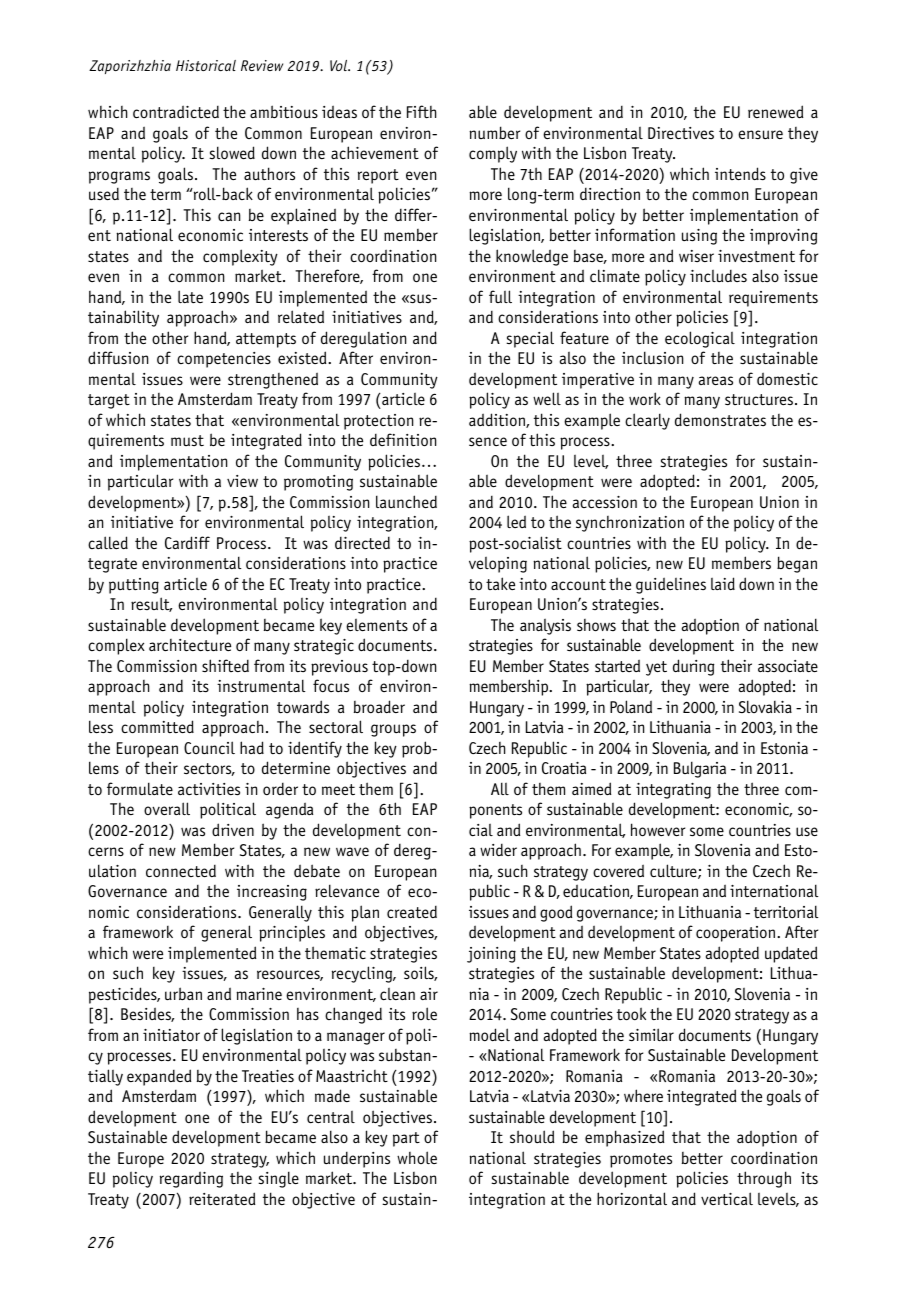 The image size is (924, 1308). I want to click on increasing, so click(272, 893).
